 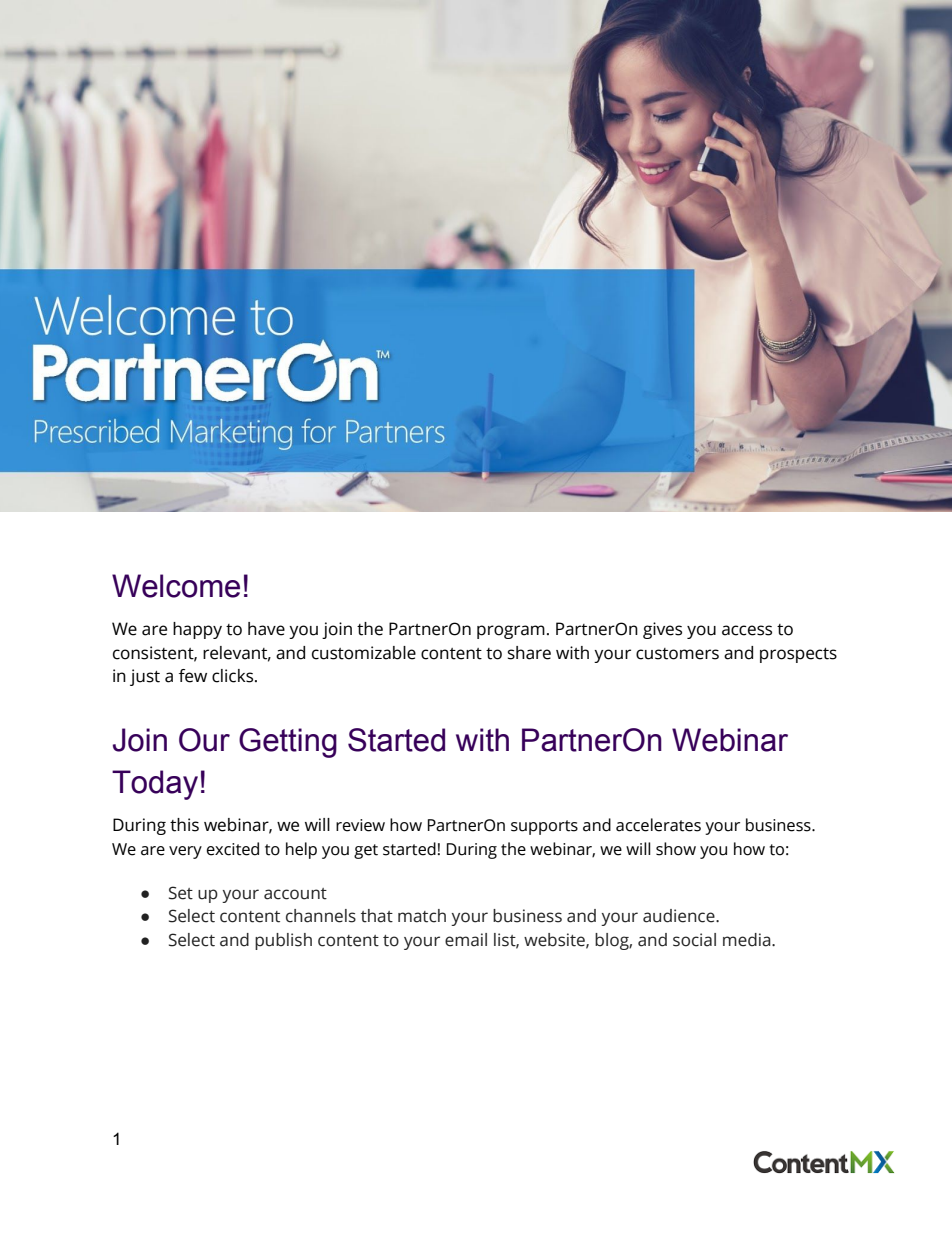 What do you see at coordinates (677, 654) in the screenshot?
I see `customers` at bounding box center [677, 654].
